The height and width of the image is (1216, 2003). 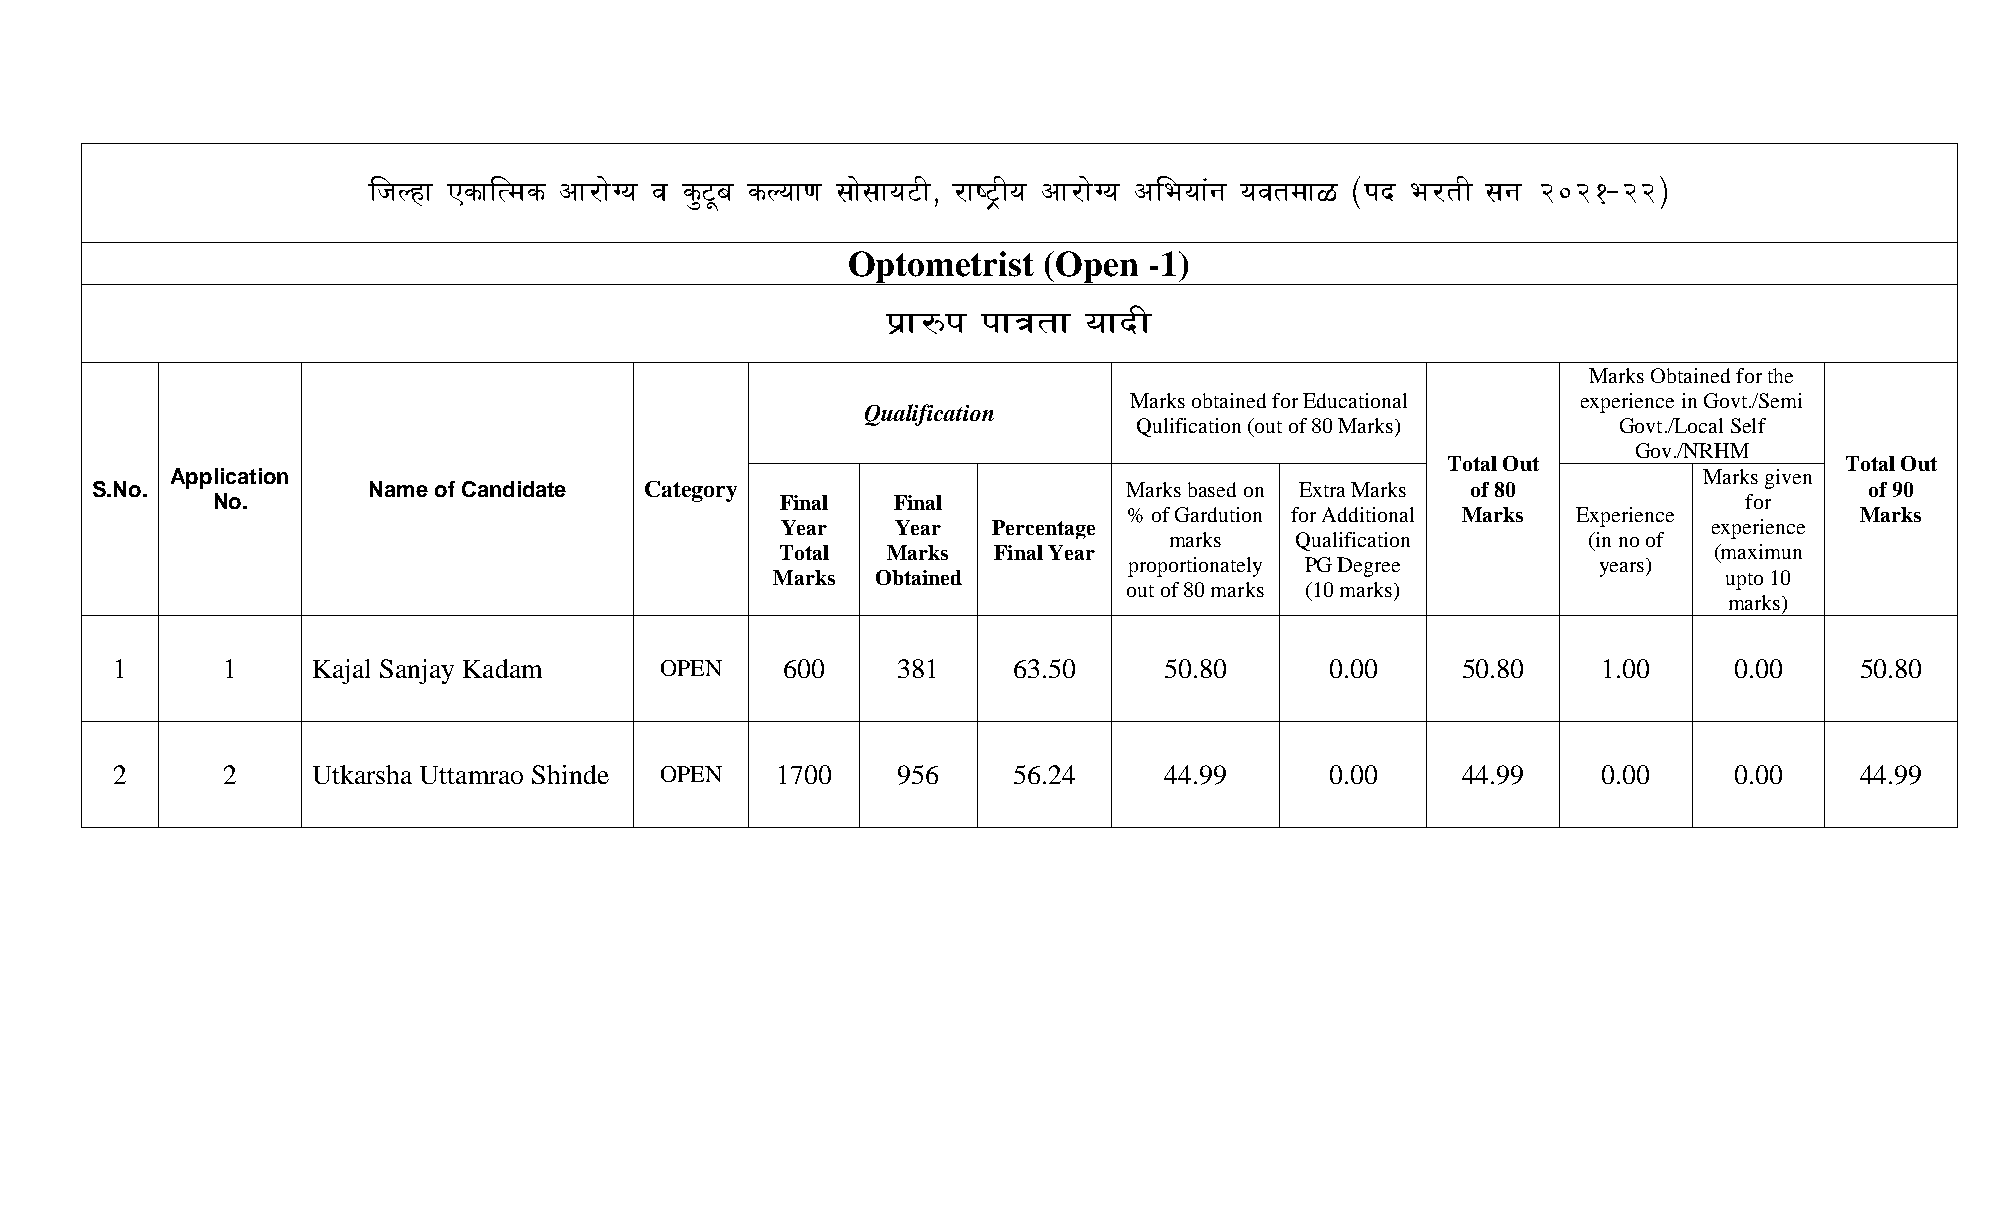 I want to click on given, so click(x=1788, y=479).
